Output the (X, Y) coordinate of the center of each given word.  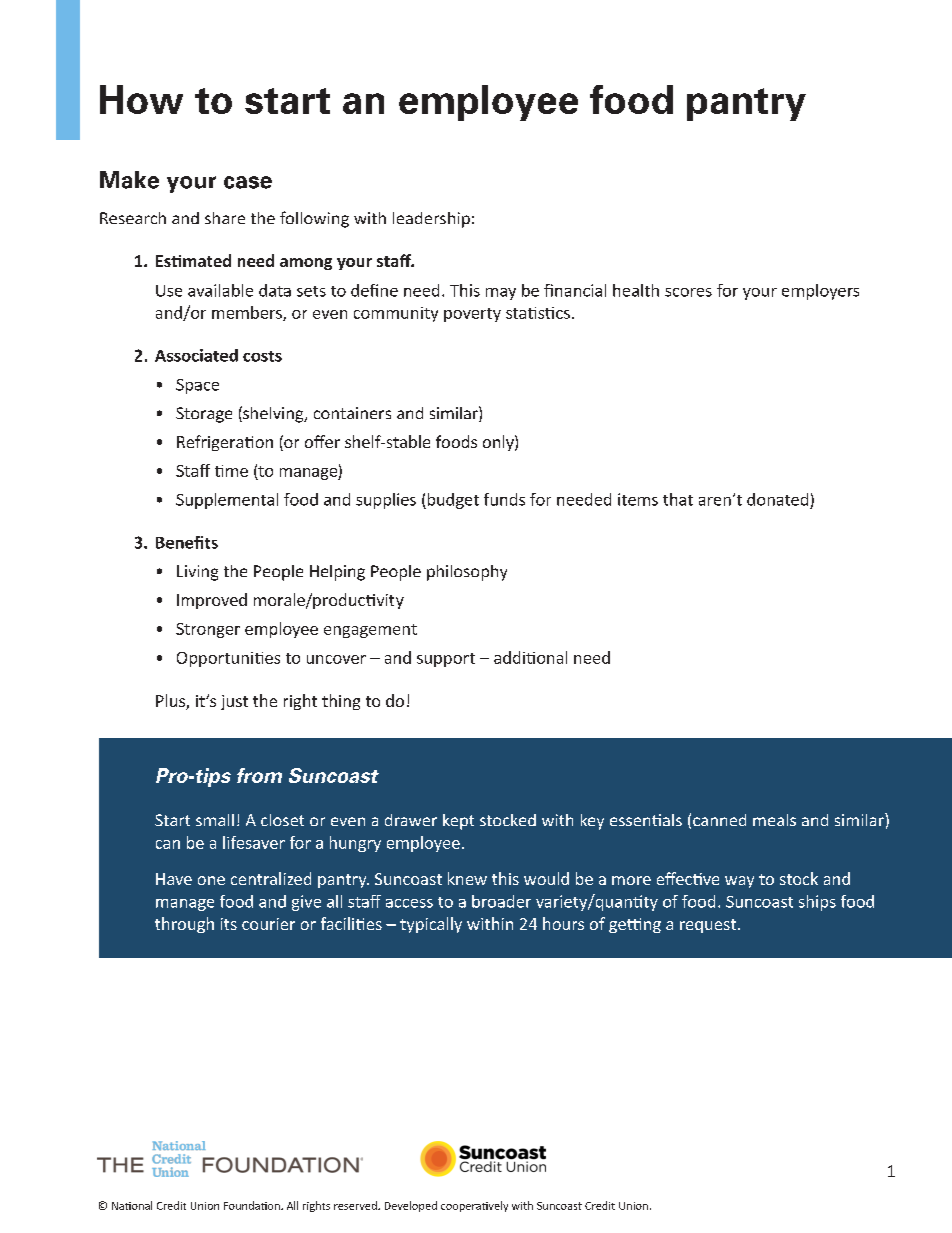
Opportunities (228, 659)
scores (688, 292)
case (248, 182)
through (184, 925)
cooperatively (474, 1206)
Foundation (253, 1205)
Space (197, 386)
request (708, 926)
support (446, 660)
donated (777, 499)
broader (501, 901)
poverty (472, 315)
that (678, 499)
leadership (431, 220)
